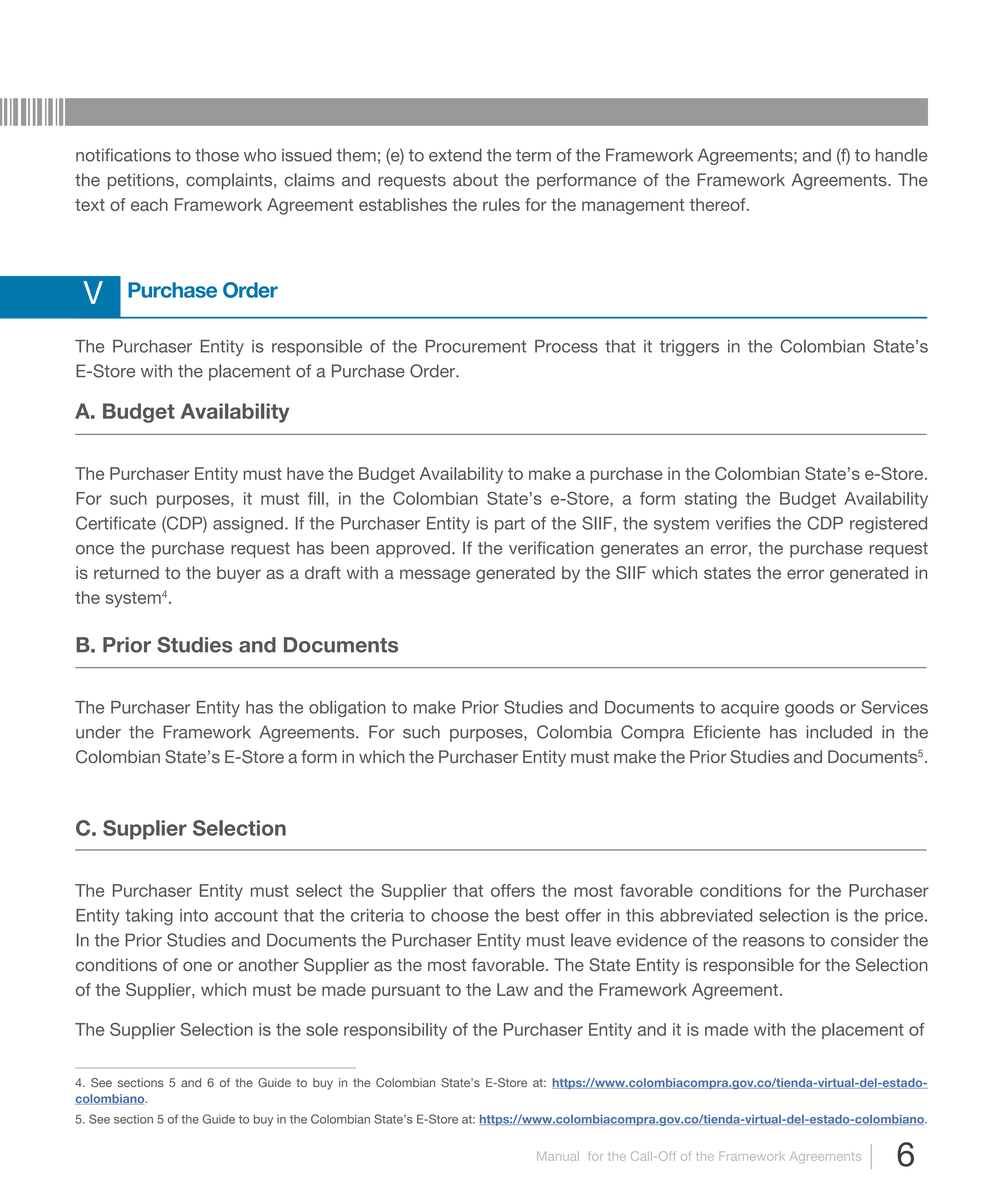  What do you see at coordinates (475, 180) in the screenshot?
I see `about` at bounding box center [475, 180].
